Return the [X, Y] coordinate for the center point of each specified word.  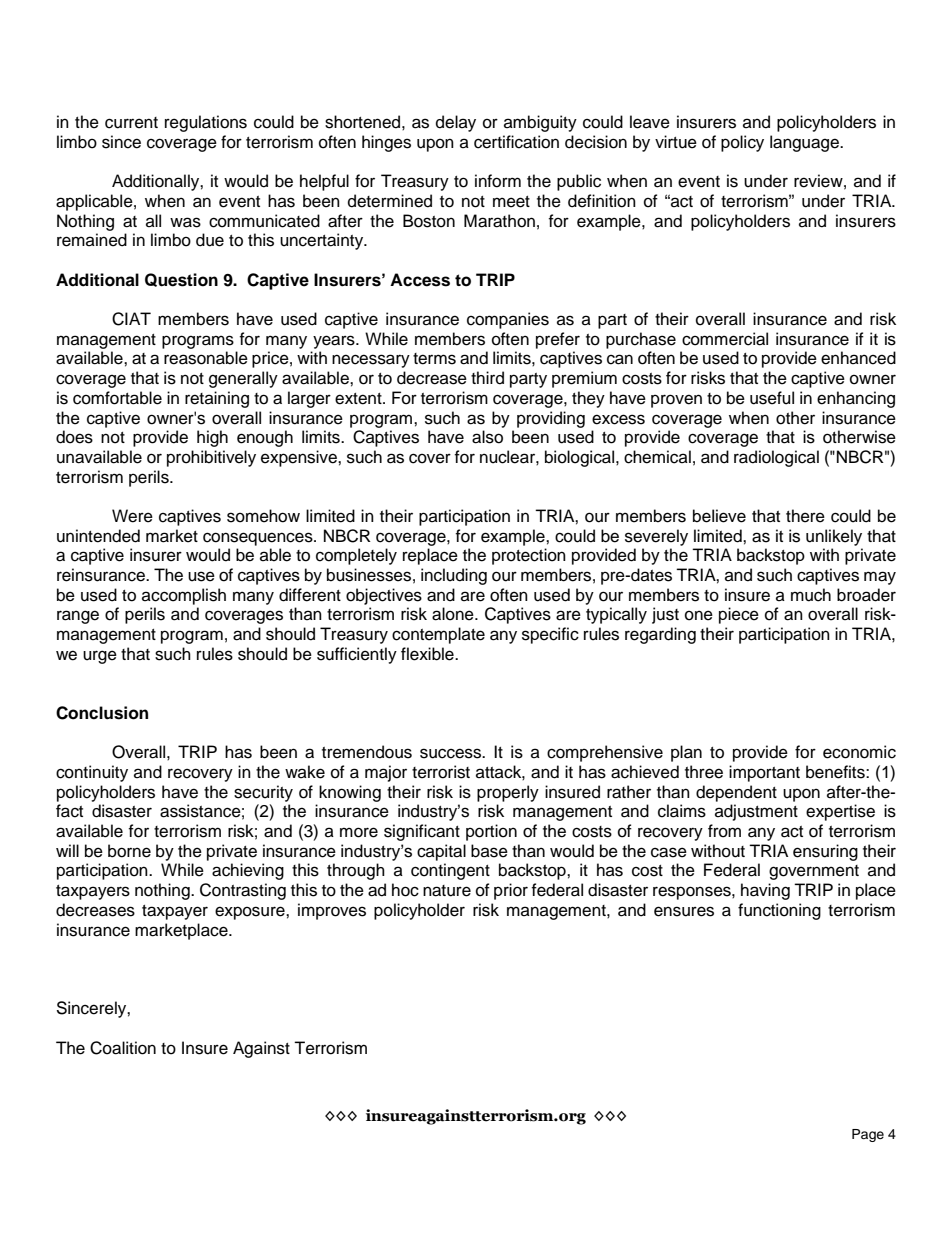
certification [516, 142]
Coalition [123, 1048]
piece [739, 615]
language [805, 143]
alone [454, 614]
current [131, 123]
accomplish [184, 596]
